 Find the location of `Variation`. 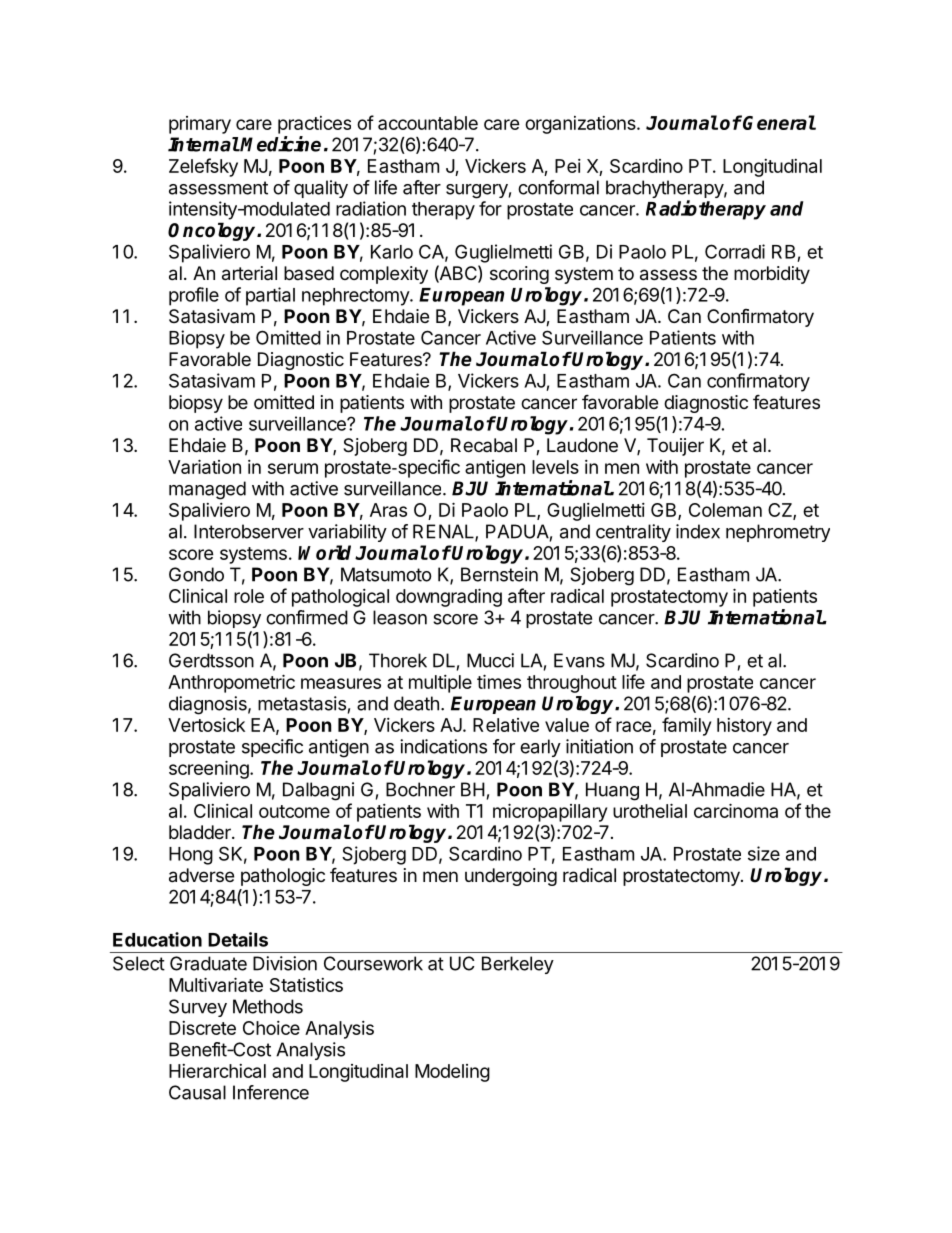

Variation is located at coordinates (204, 466).
